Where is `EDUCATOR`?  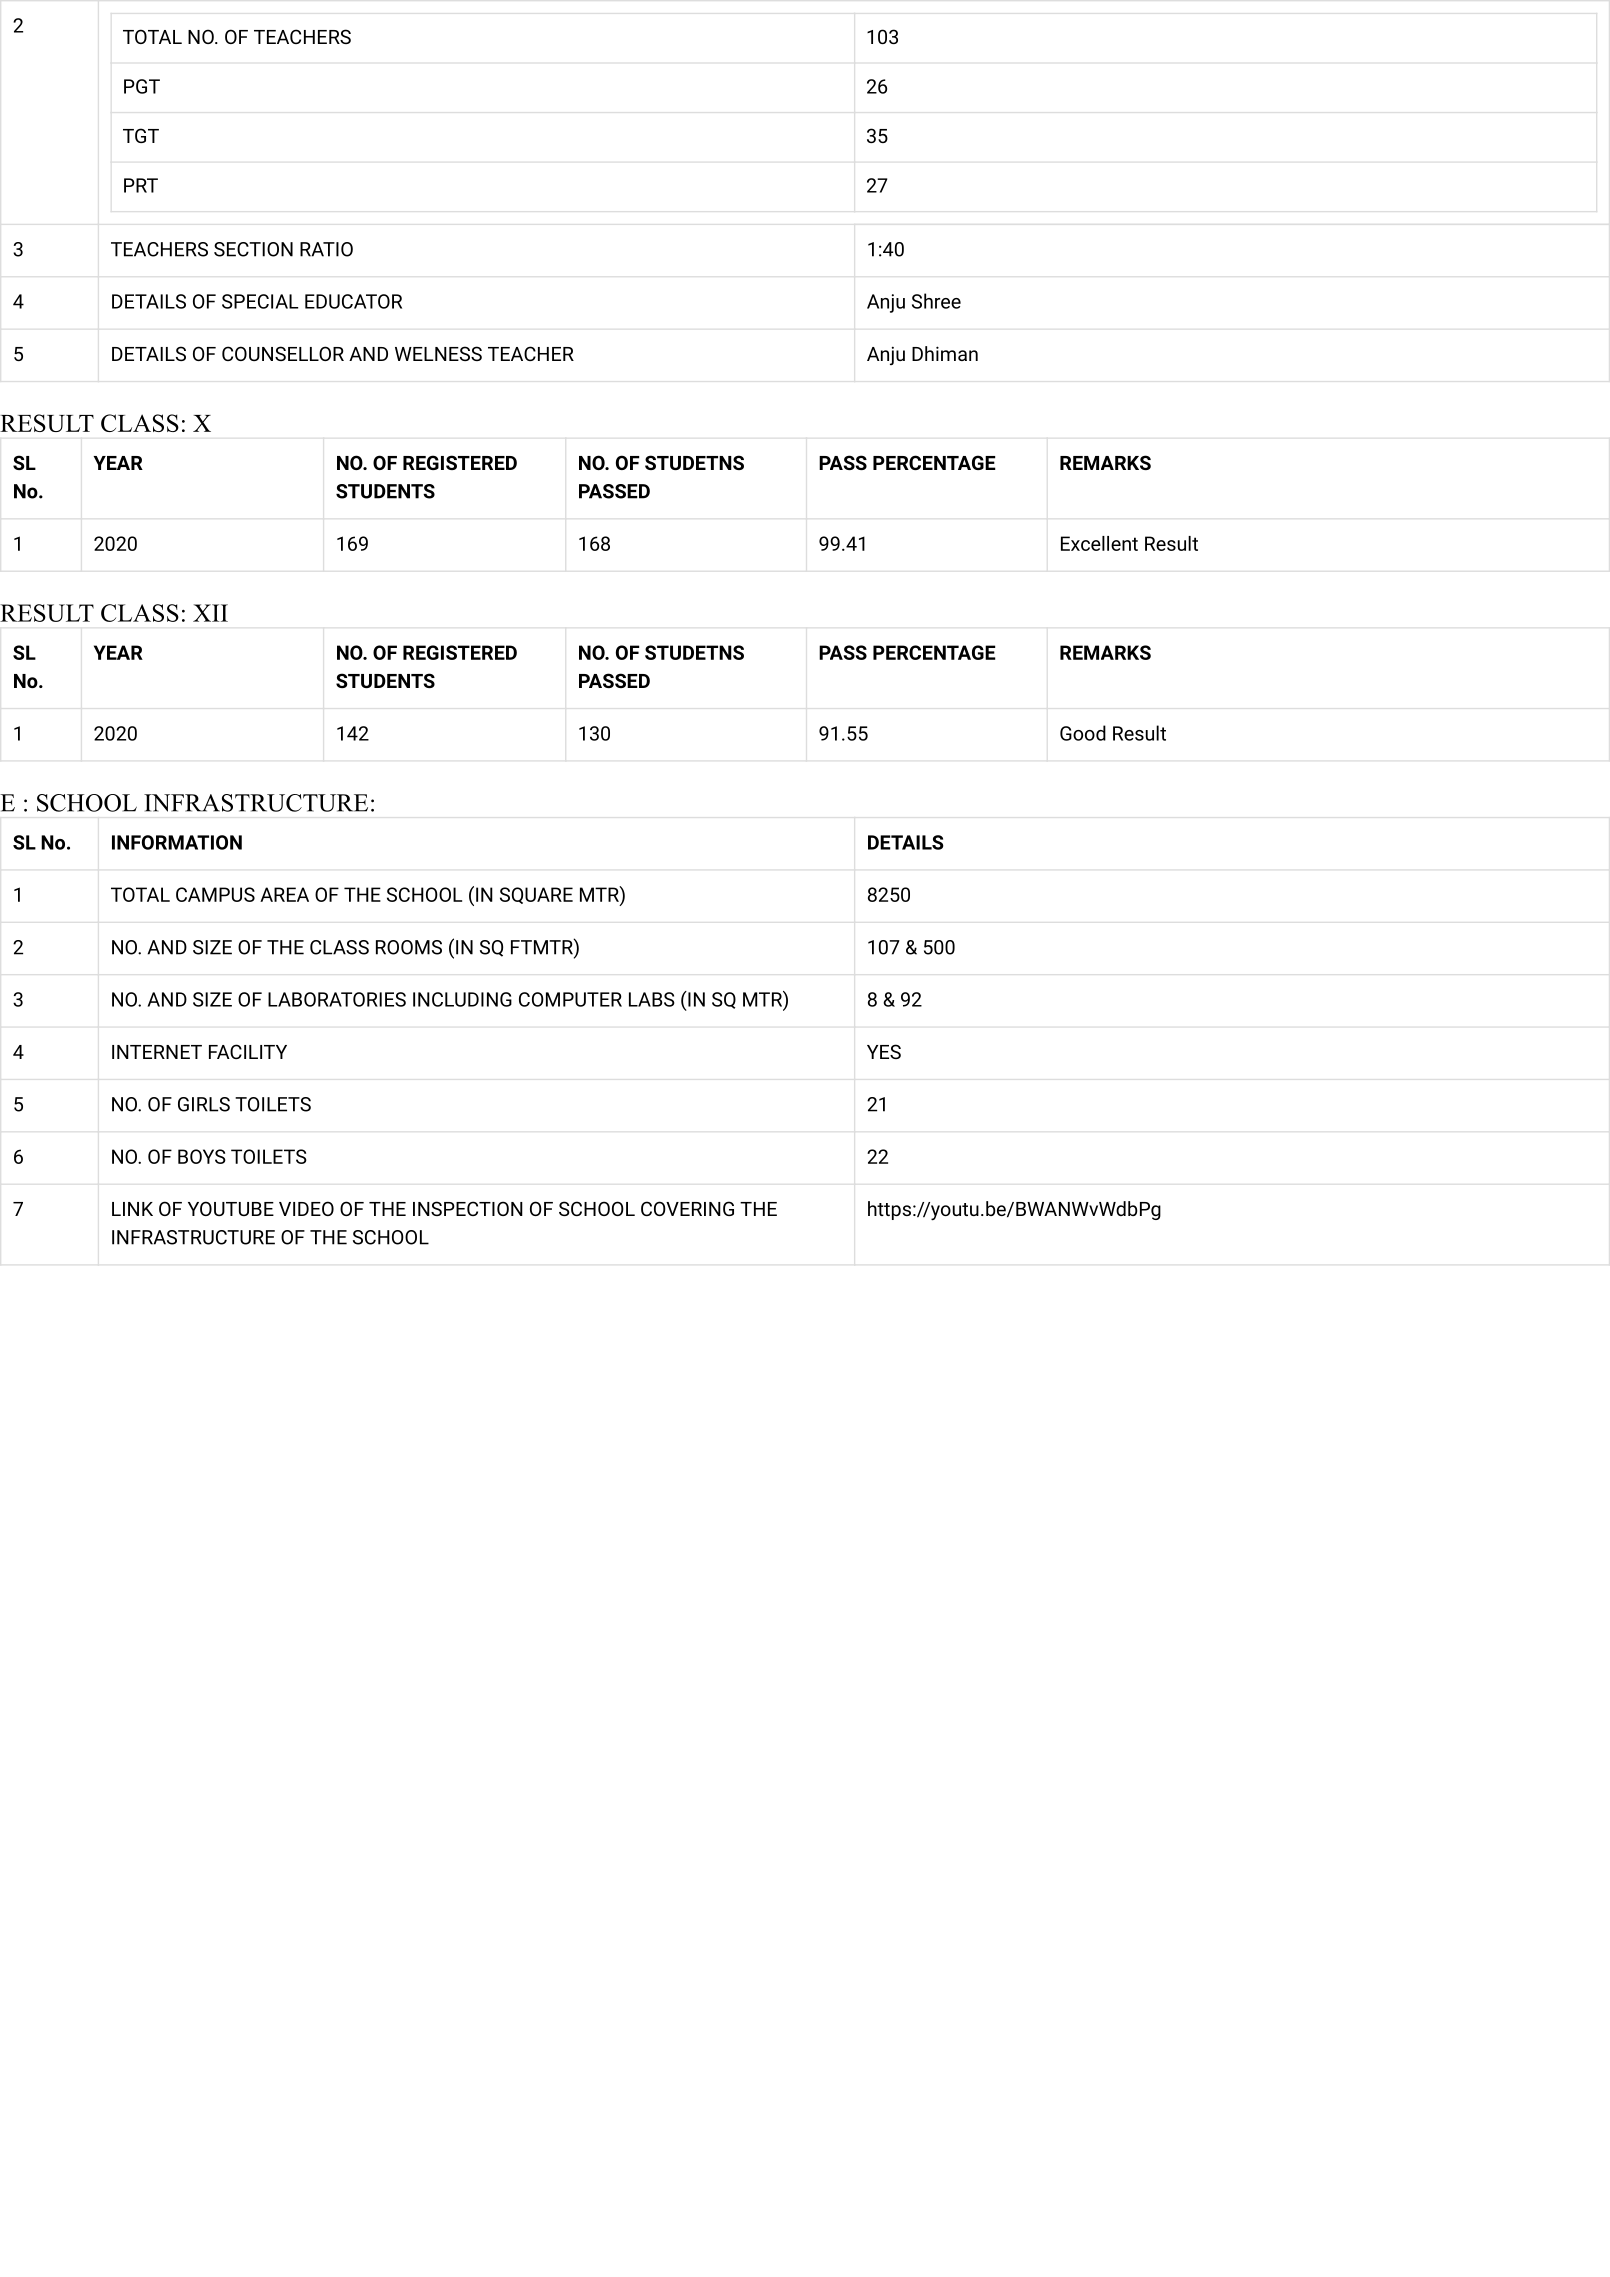
EDUCATOR is located at coordinates (353, 301).
